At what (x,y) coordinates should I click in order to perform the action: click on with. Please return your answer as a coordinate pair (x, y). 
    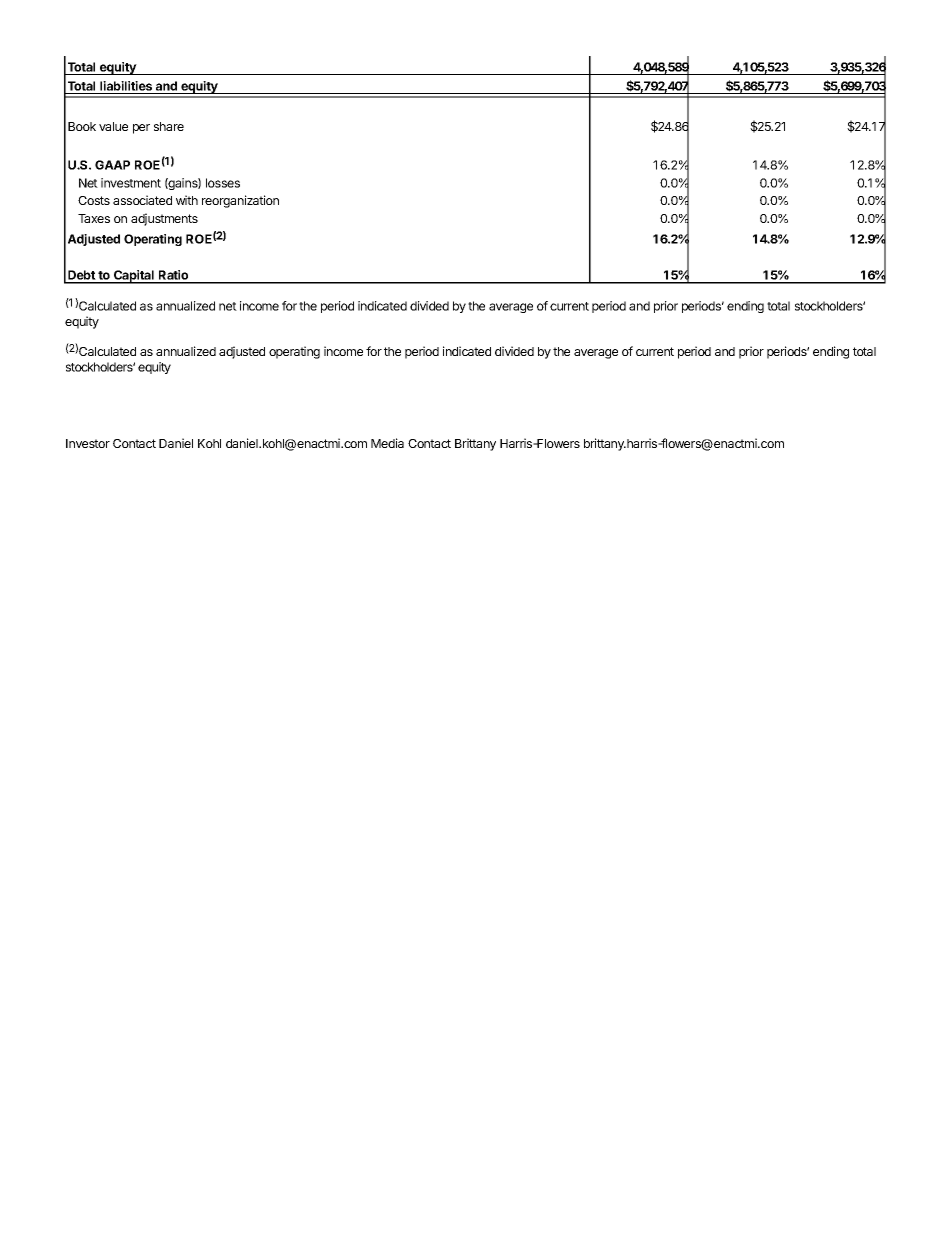
    Looking at the image, I should click on (187, 200).
